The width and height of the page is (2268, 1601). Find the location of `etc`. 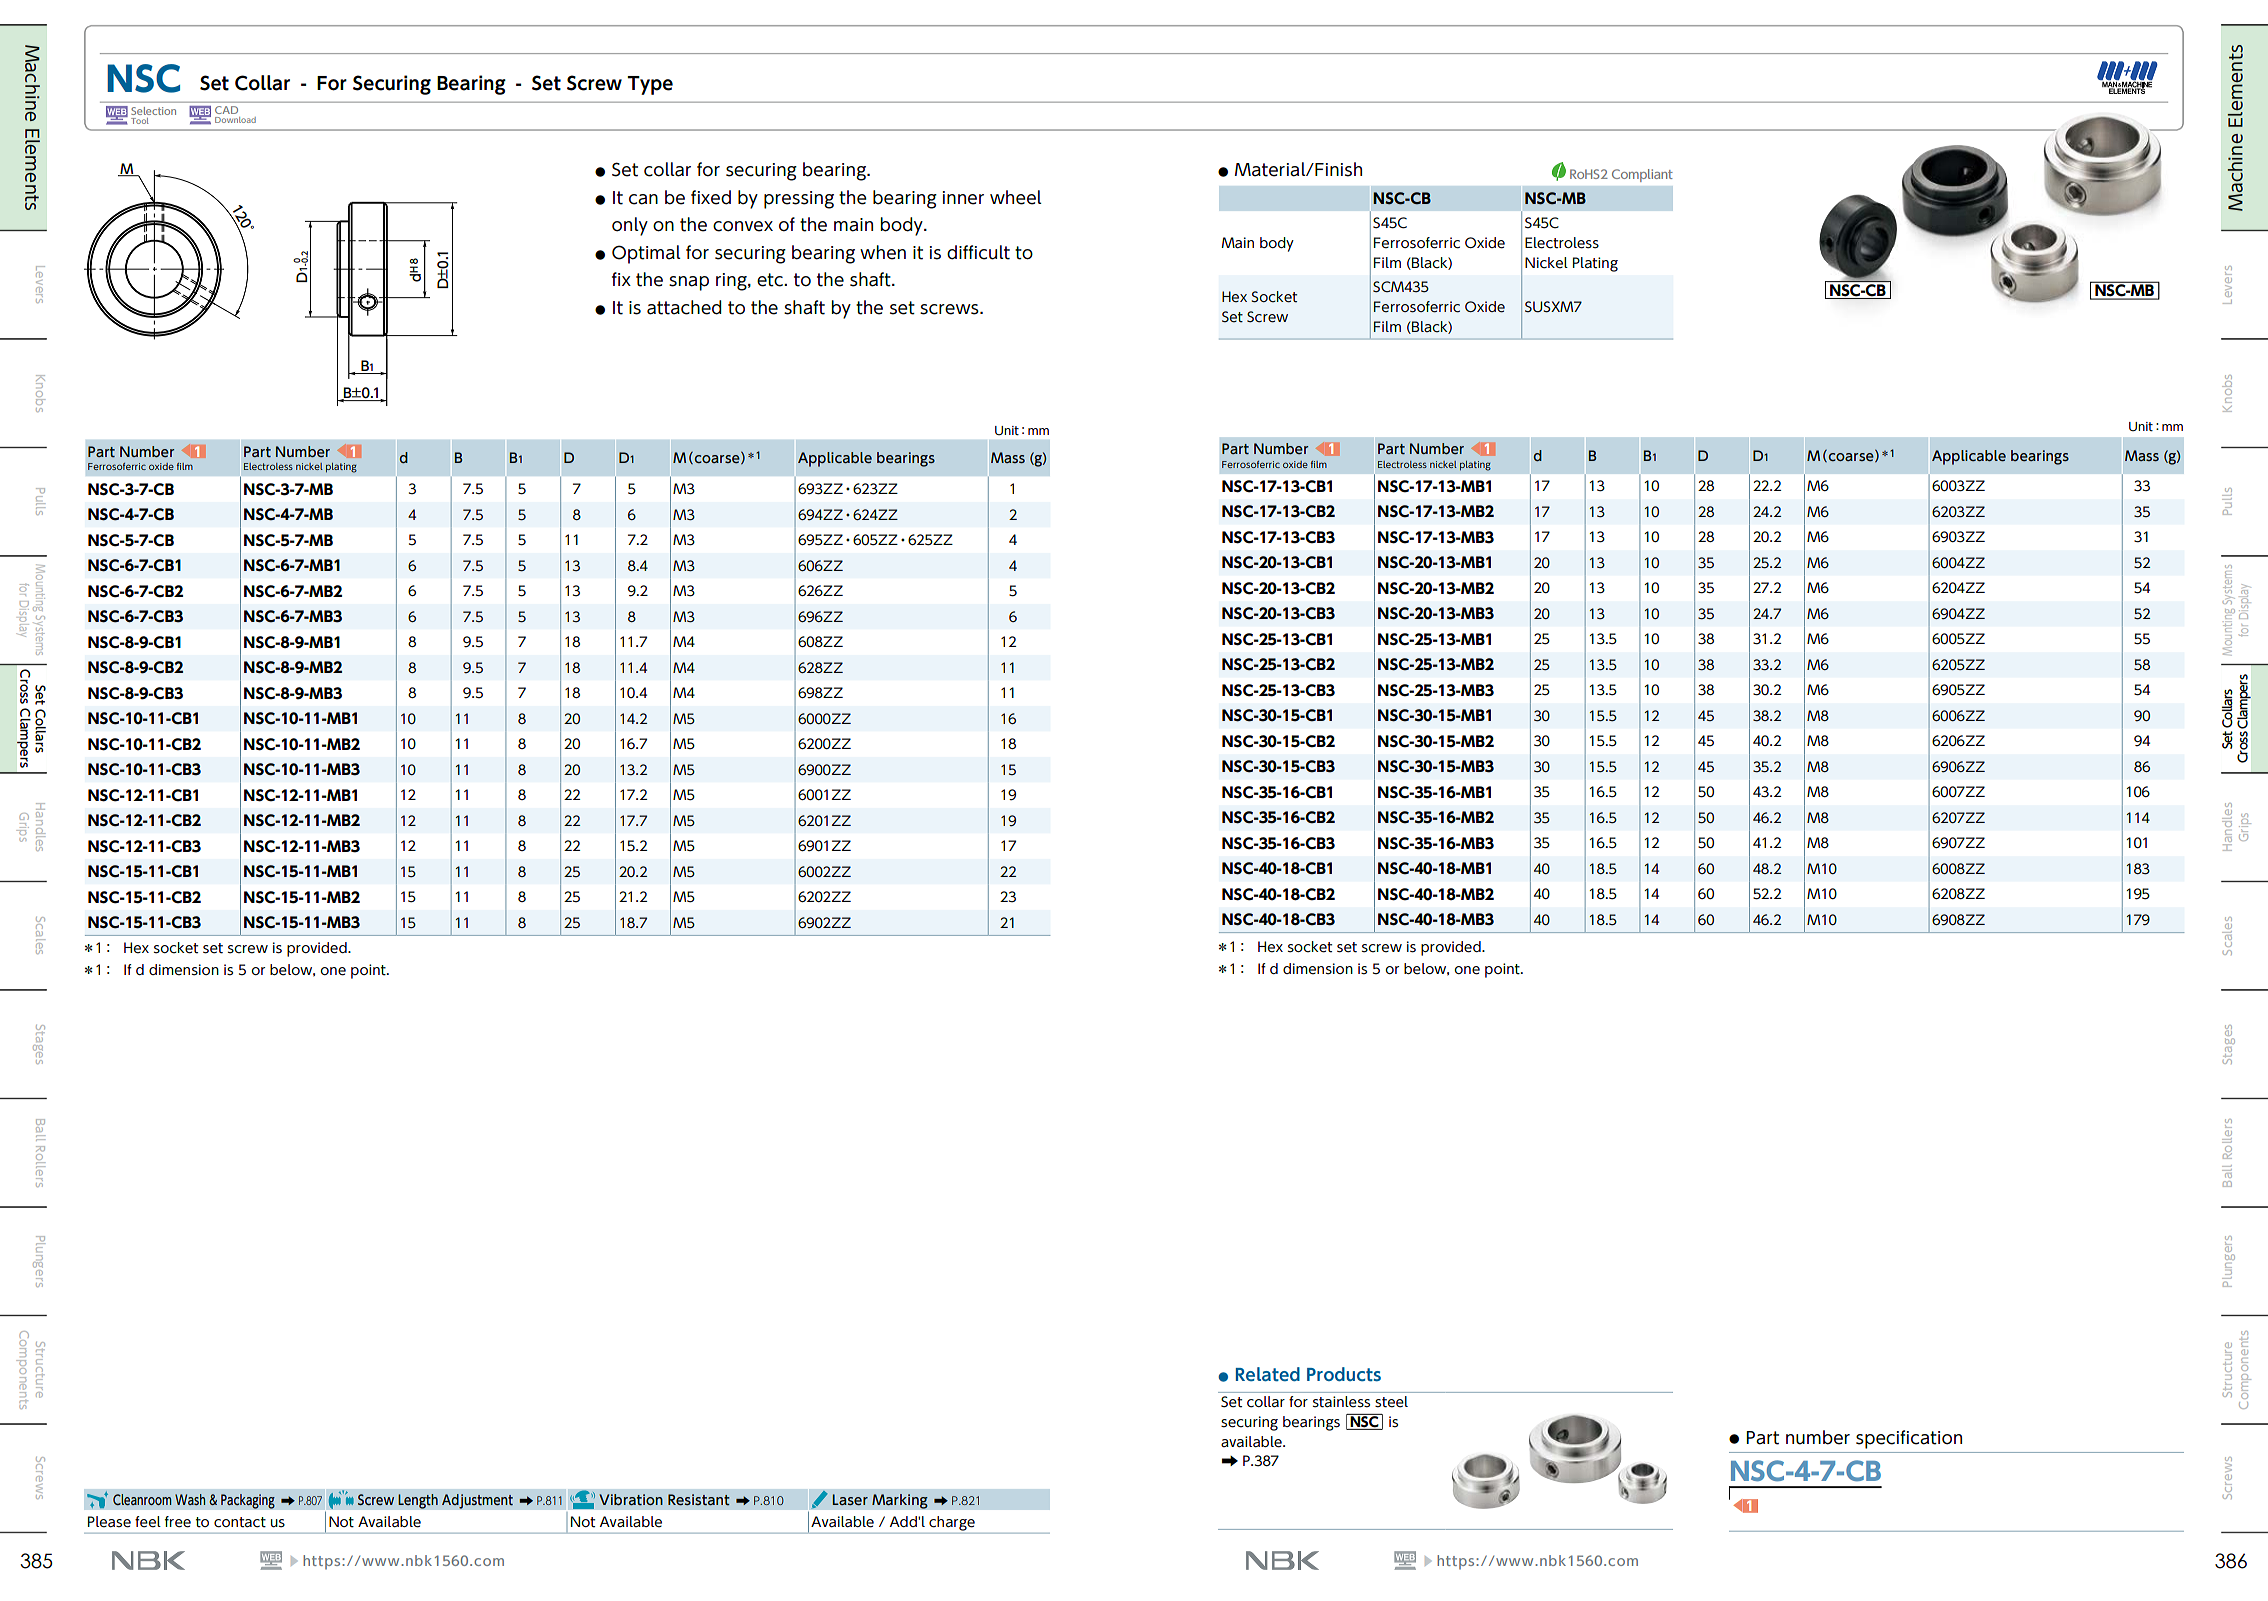

etc is located at coordinates (771, 280).
